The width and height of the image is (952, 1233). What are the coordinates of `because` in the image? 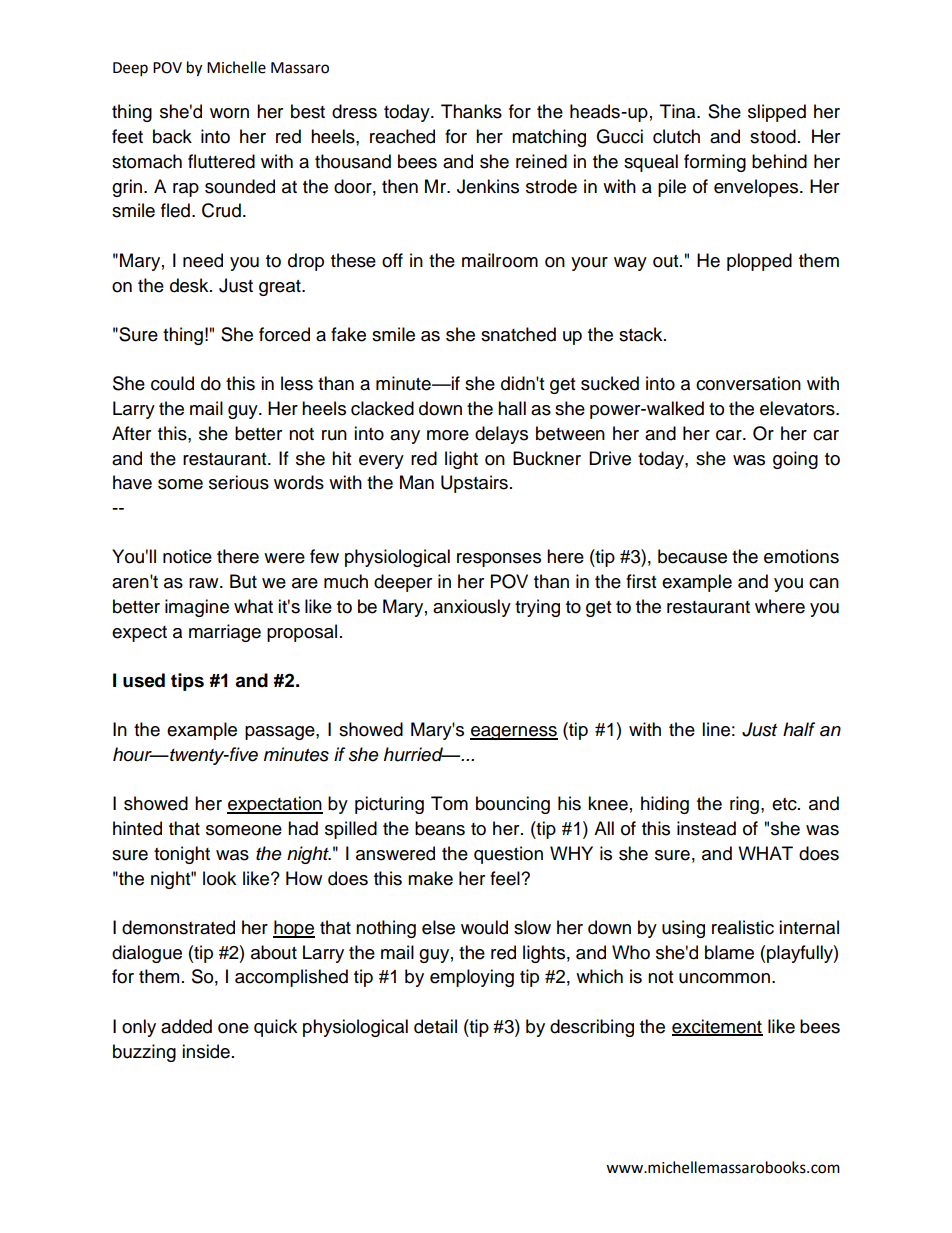 It's located at (692, 556).
